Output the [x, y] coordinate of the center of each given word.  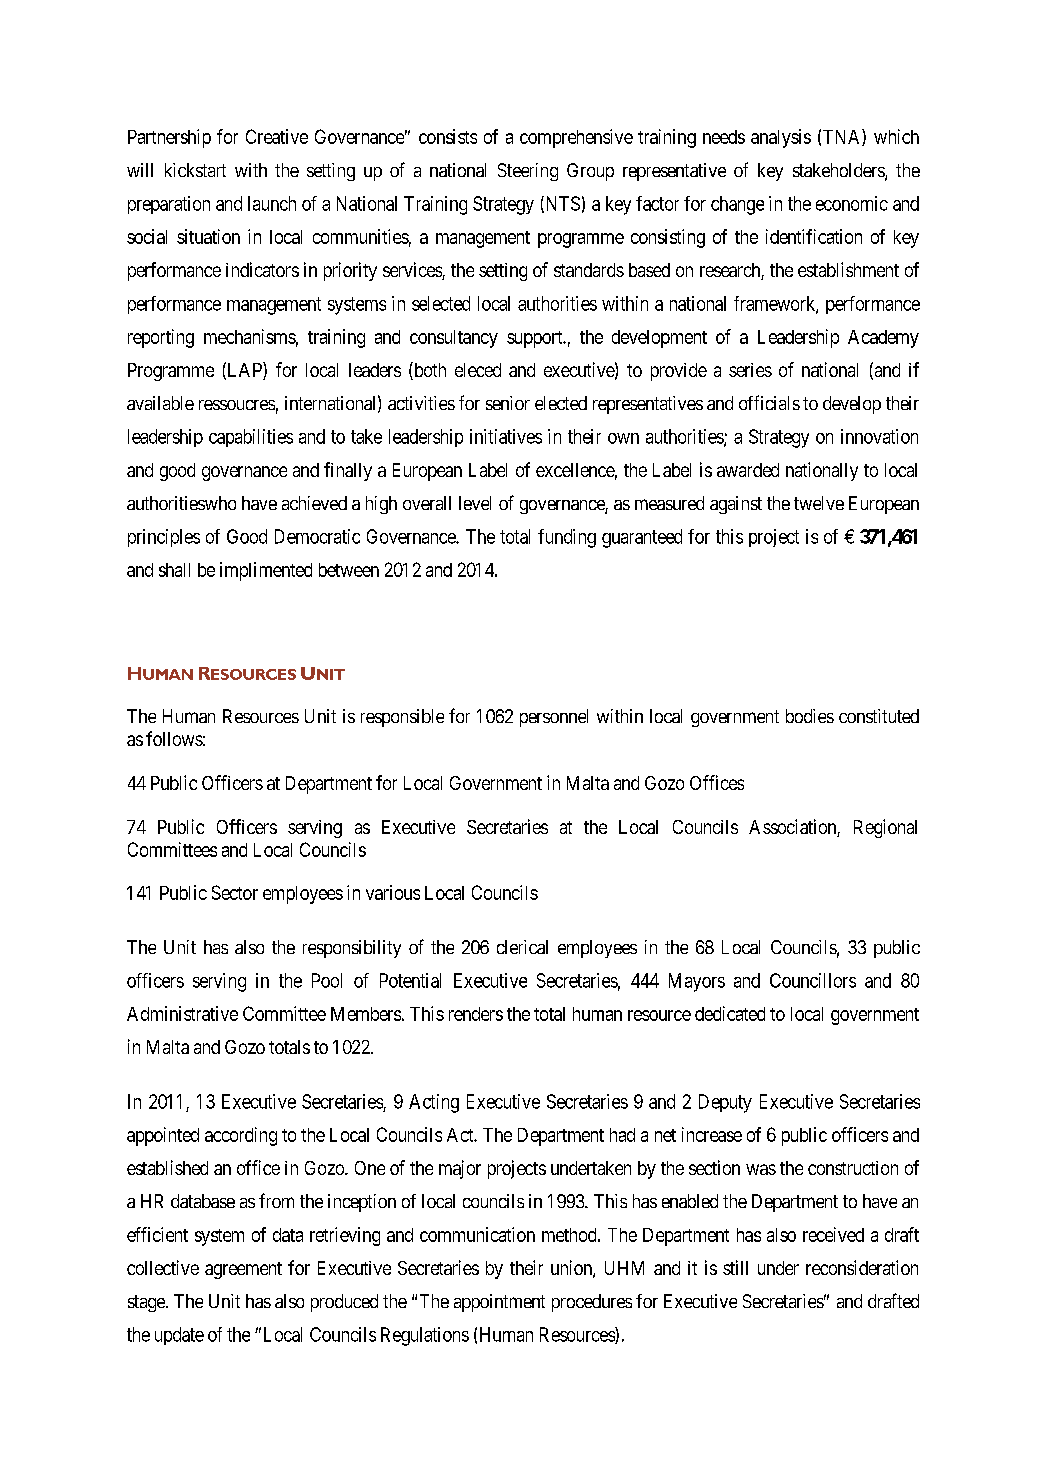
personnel [554, 718]
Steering [528, 172]
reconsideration [862, 1267]
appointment [499, 1303]
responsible [402, 718]
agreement [243, 1270]
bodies [810, 716]
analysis [781, 138]
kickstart [195, 170]
